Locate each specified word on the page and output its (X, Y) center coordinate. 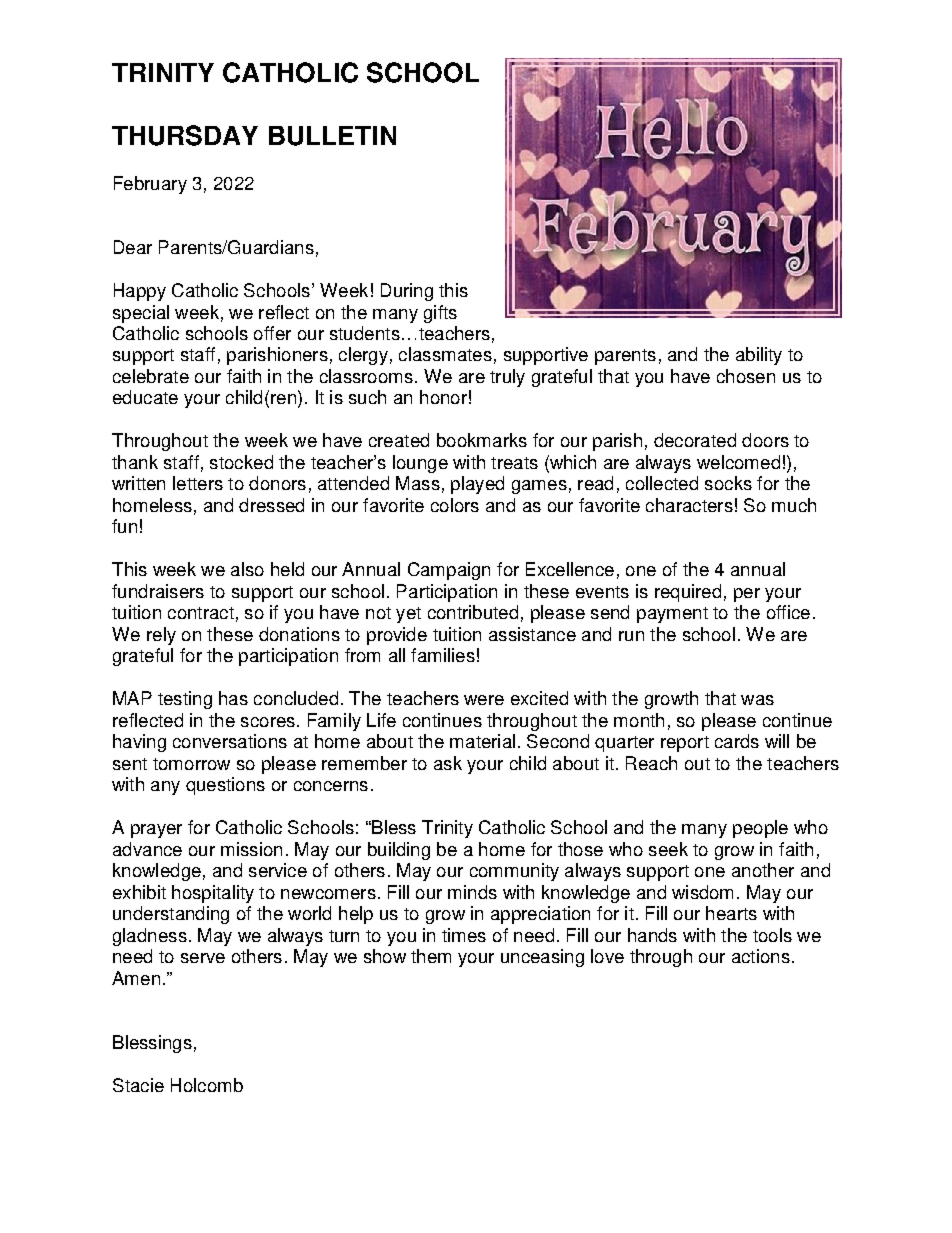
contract (201, 613)
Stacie (138, 1085)
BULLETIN (332, 136)
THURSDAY (185, 135)
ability (759, 356)
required (688, 593)
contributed (473, 612)
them (431, 956)
